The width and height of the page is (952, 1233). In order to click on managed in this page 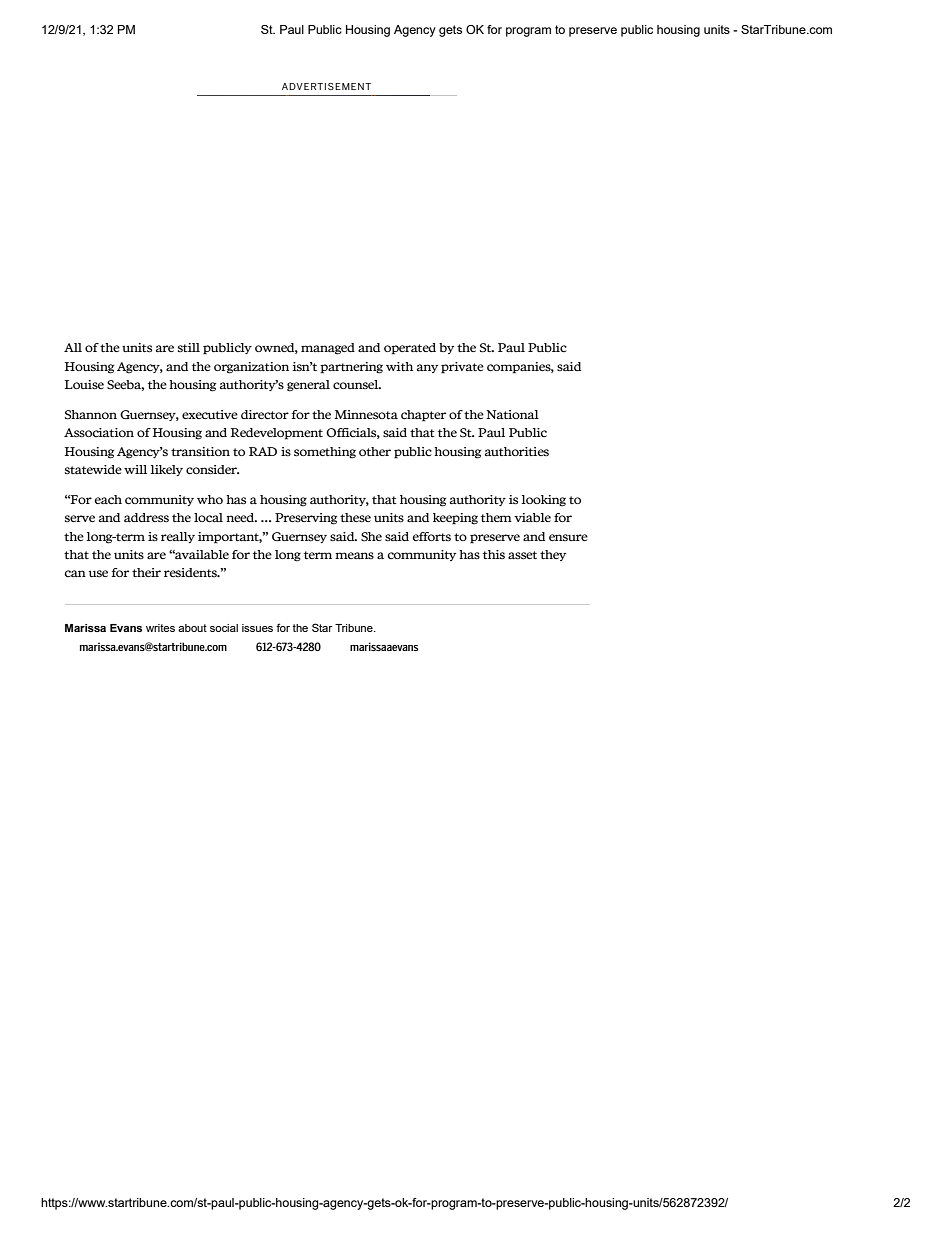, I will do `click(328, 349)`.
